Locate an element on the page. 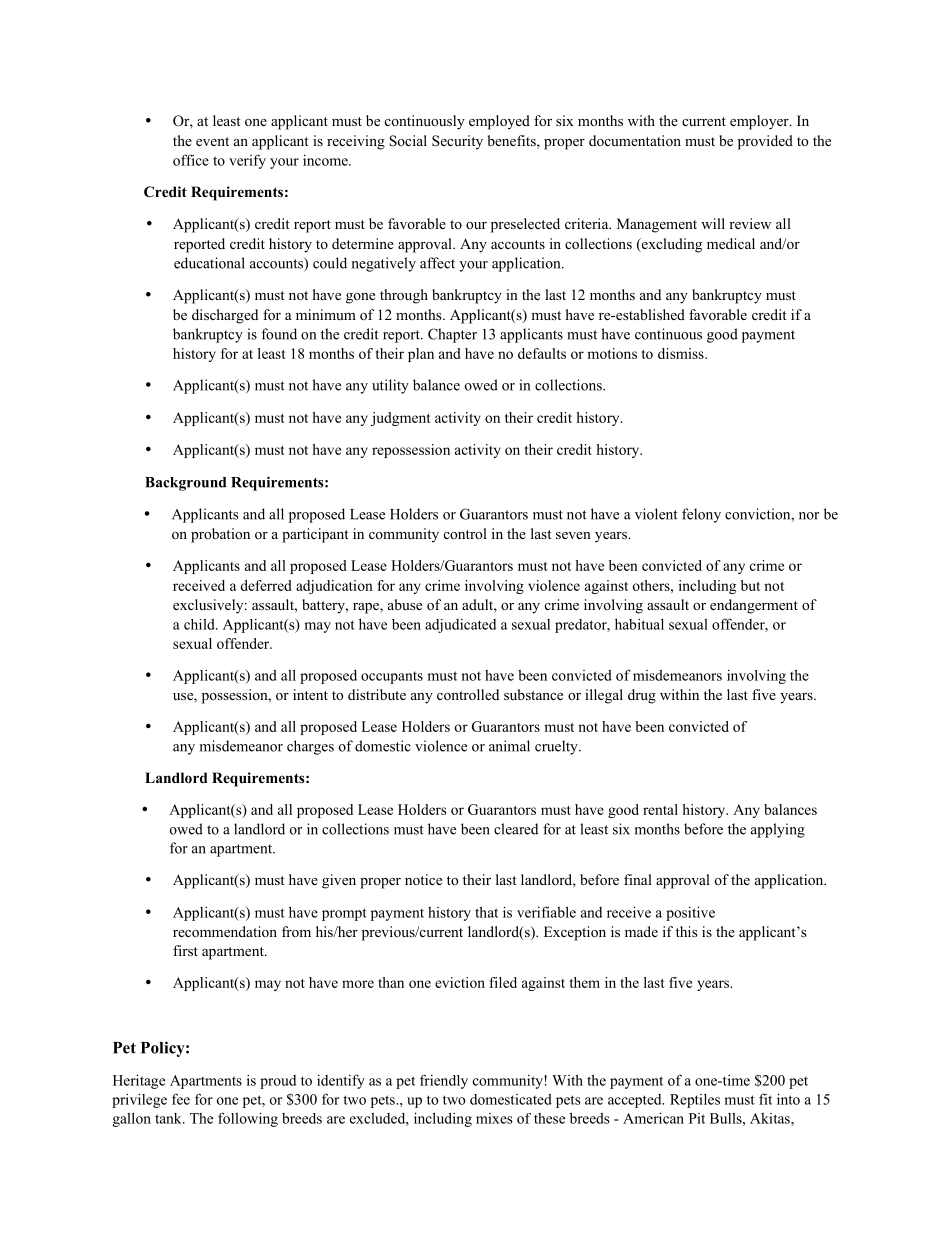  recommendation is located at coordinates (225, 932).
